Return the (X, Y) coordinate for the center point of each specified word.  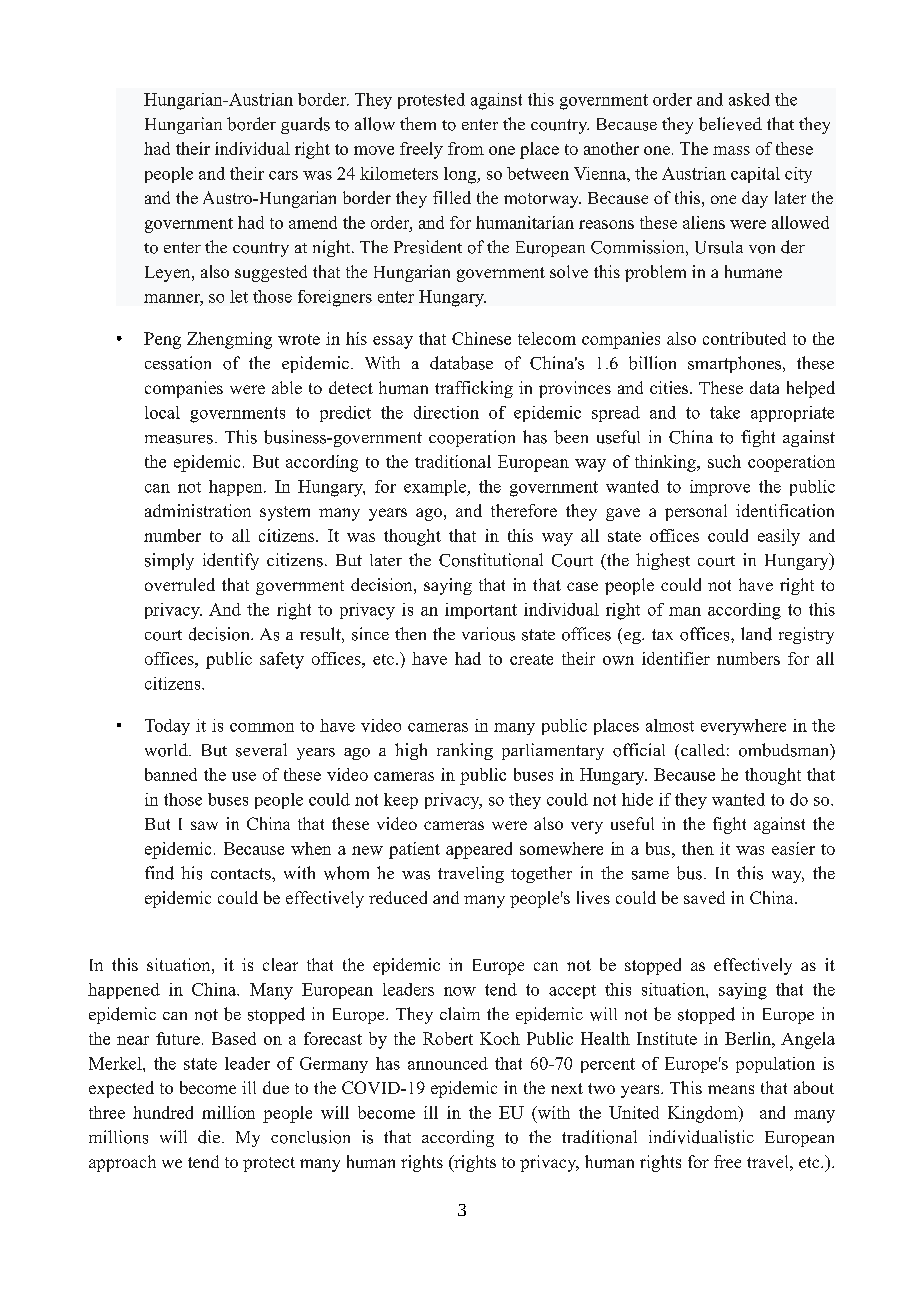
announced (448, 1063)
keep (401, 801)
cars (283, 175)
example (436, 488)
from (466, 148)
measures (179, 439)
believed (730, 124)
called (703, 750)
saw (204, 825)
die (209, 1137)
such (724, 461)
